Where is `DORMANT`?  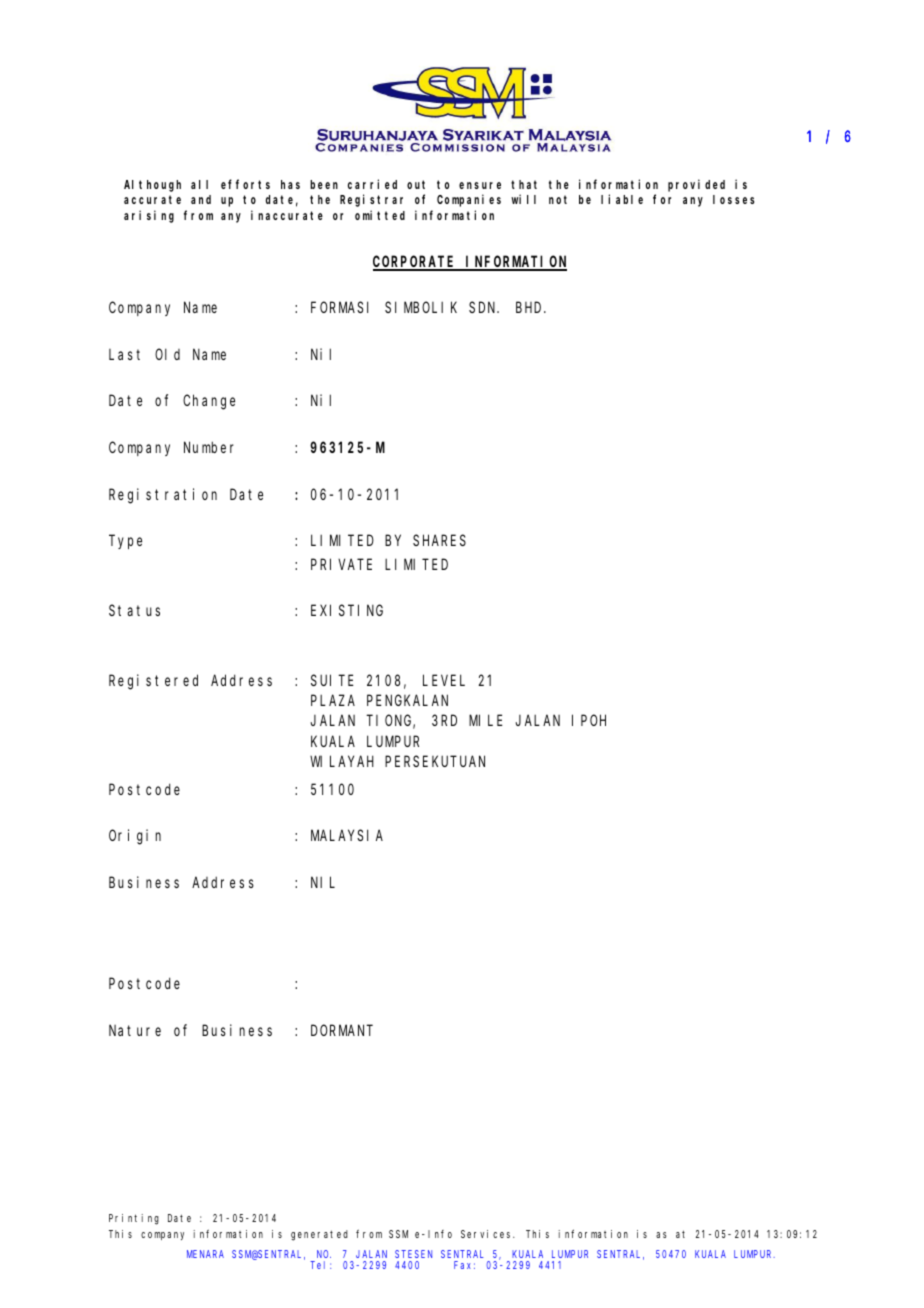
DORMANT is located at coordinates (342, 1030).
